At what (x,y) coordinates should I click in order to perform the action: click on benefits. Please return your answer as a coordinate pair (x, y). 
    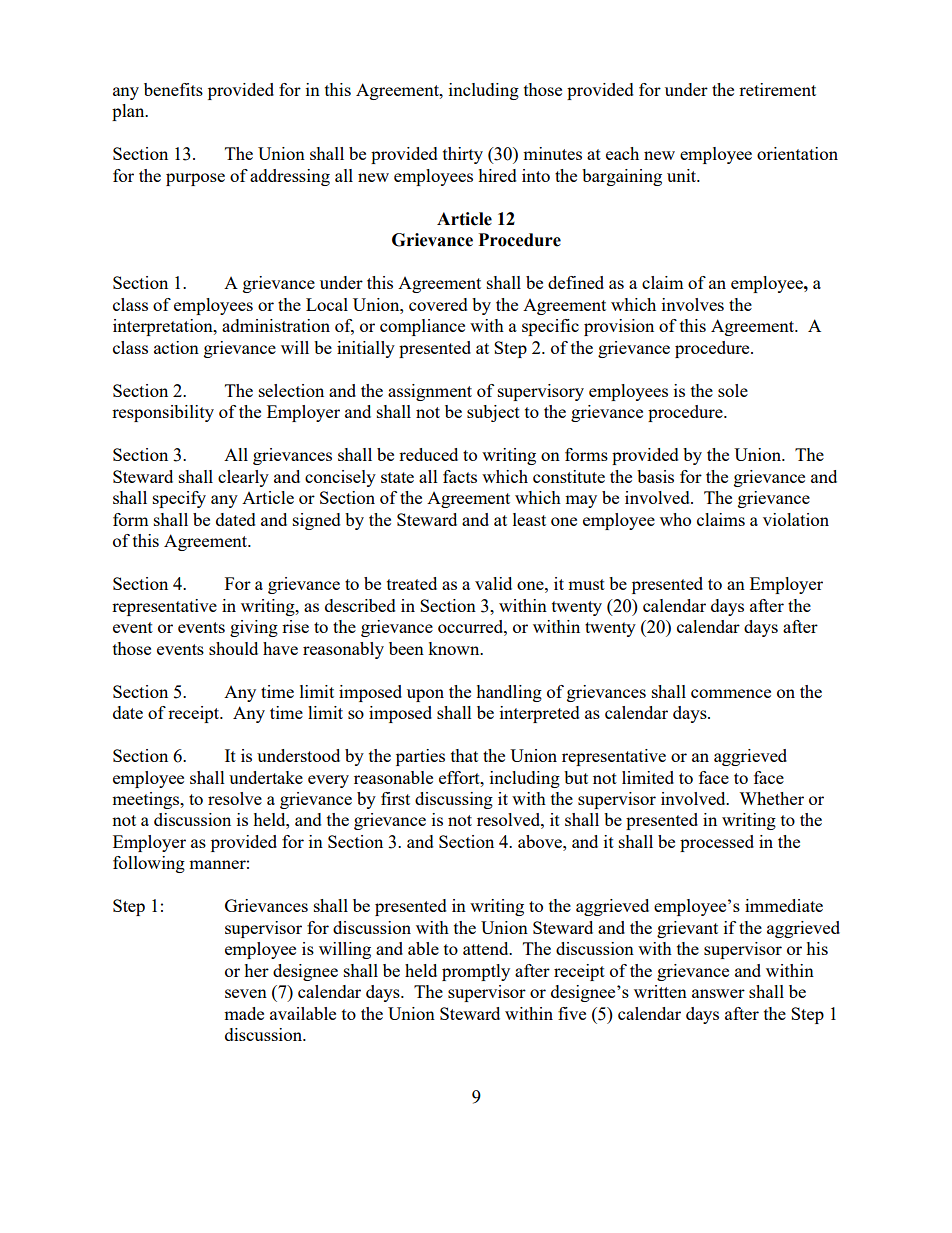
    Looking at the image, I should click on (173, 89).
